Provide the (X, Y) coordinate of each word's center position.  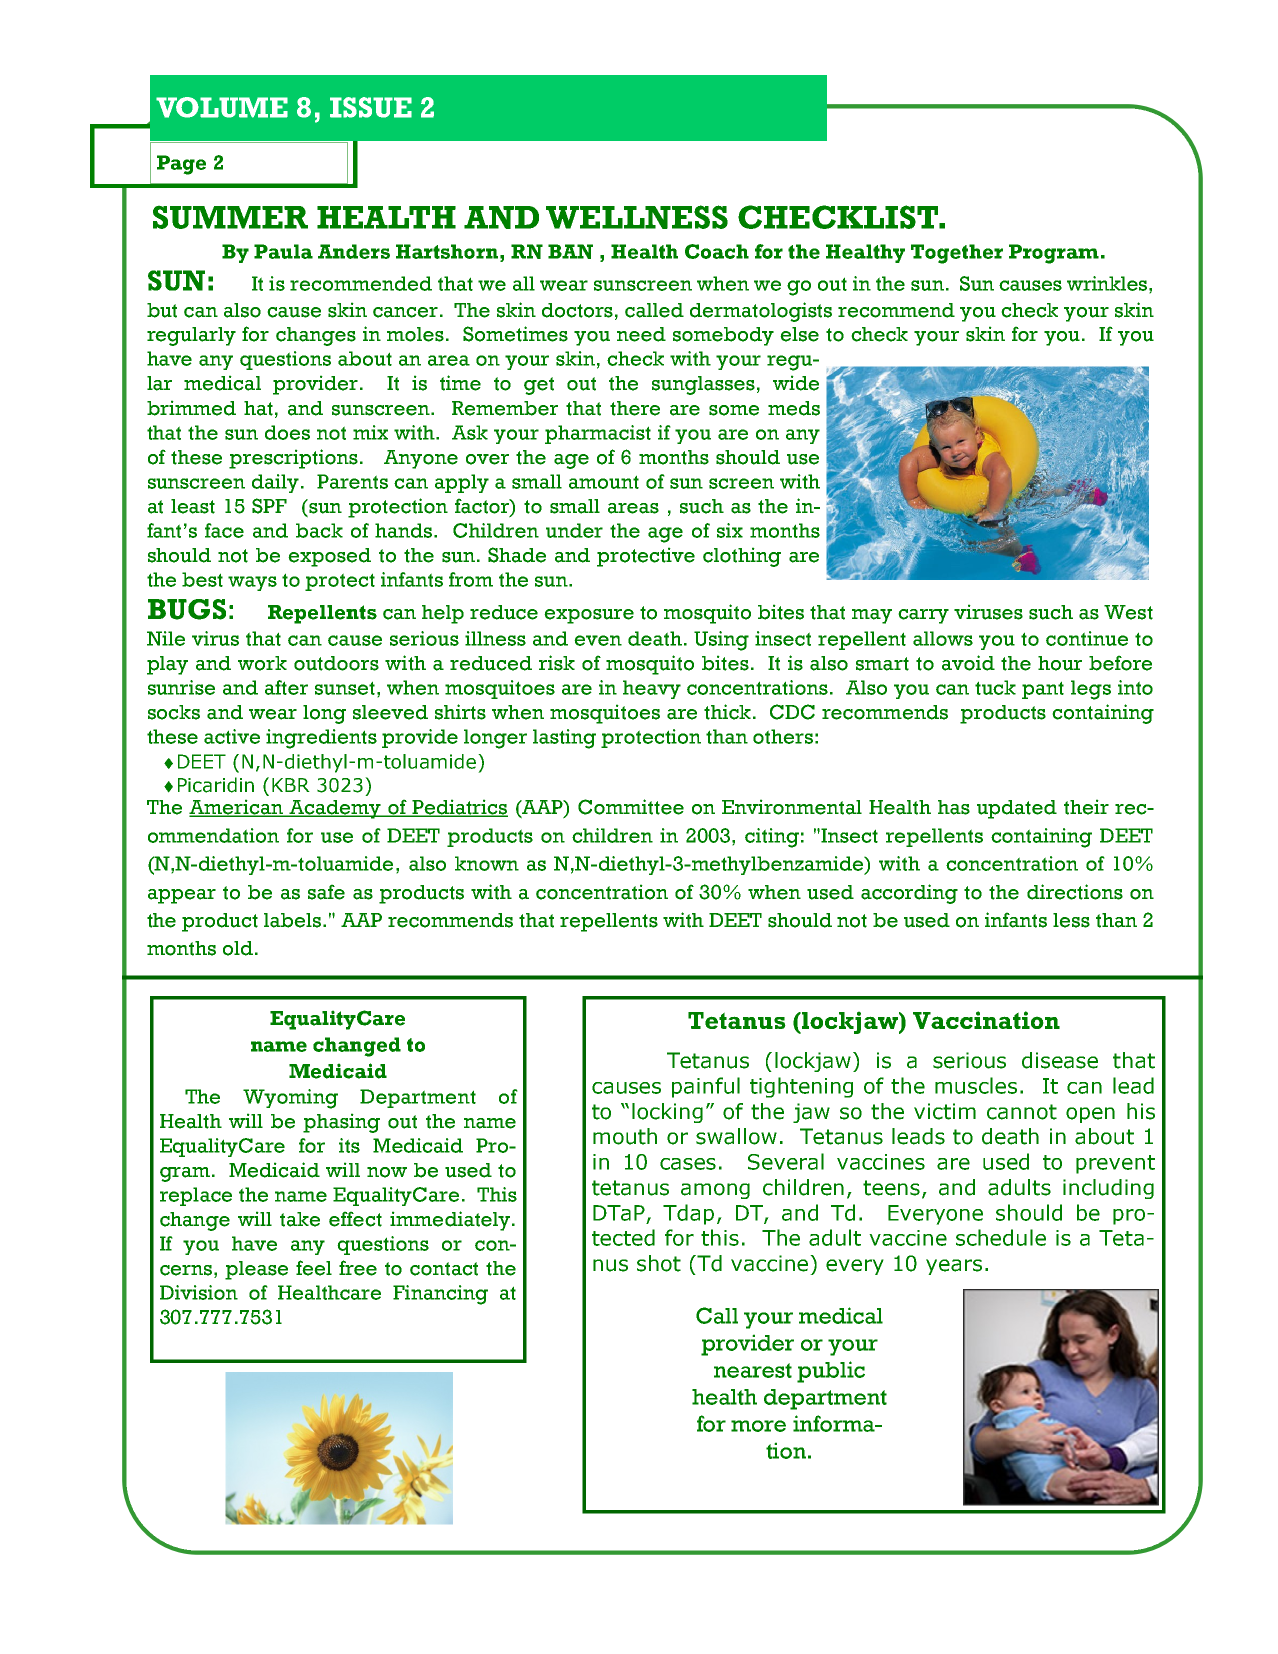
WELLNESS (637, 217)
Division (199, 1292)
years (954, 1267)
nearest (753, 1370)
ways (252, 583)
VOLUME (222, 107)
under (574, 530)
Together (957, 254)
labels (294, 920)
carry (923, 616)
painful (706, 1087)
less (1071, 920)
